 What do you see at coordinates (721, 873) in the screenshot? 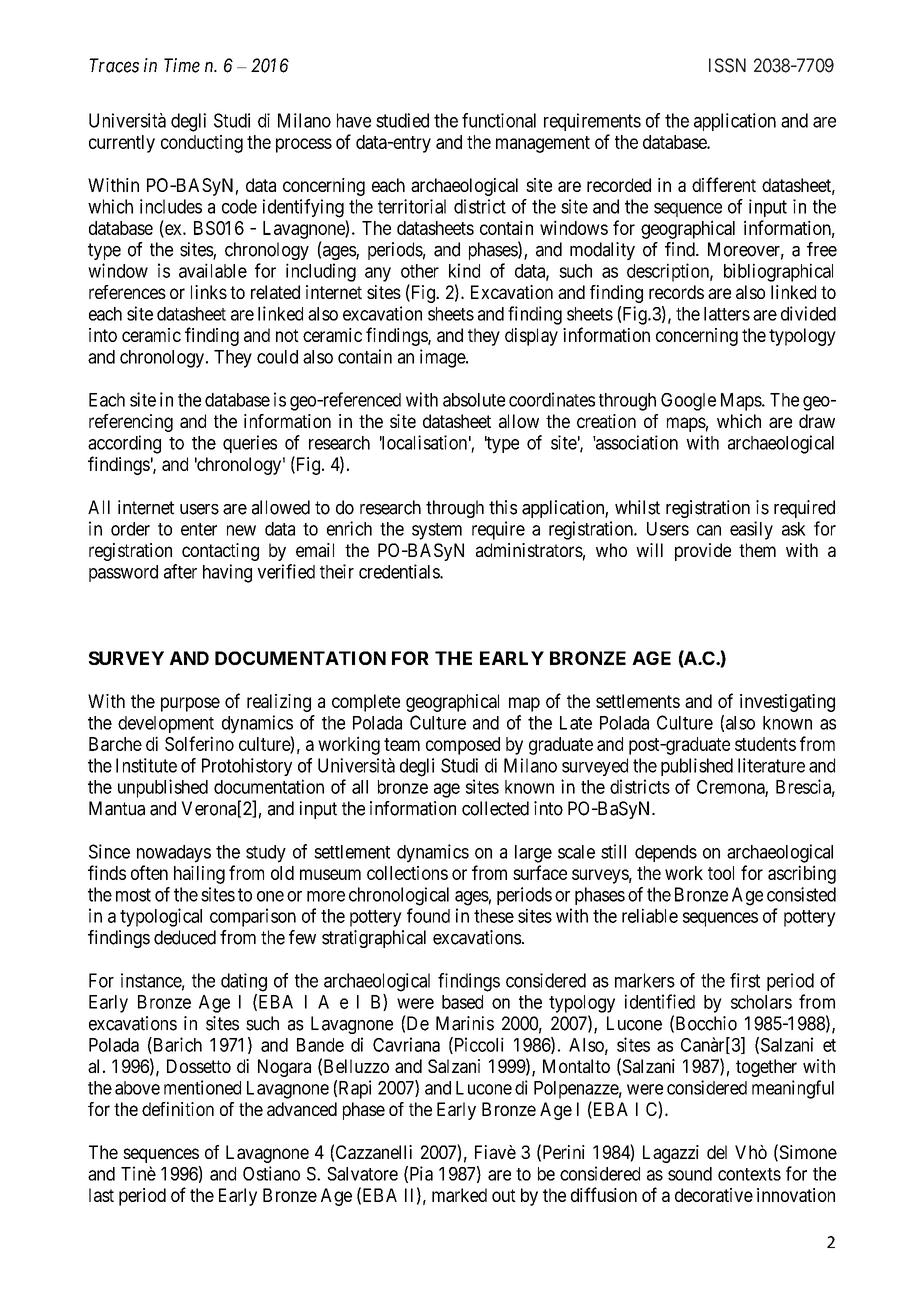
I see `tool` at bounding box center [721, 873].
